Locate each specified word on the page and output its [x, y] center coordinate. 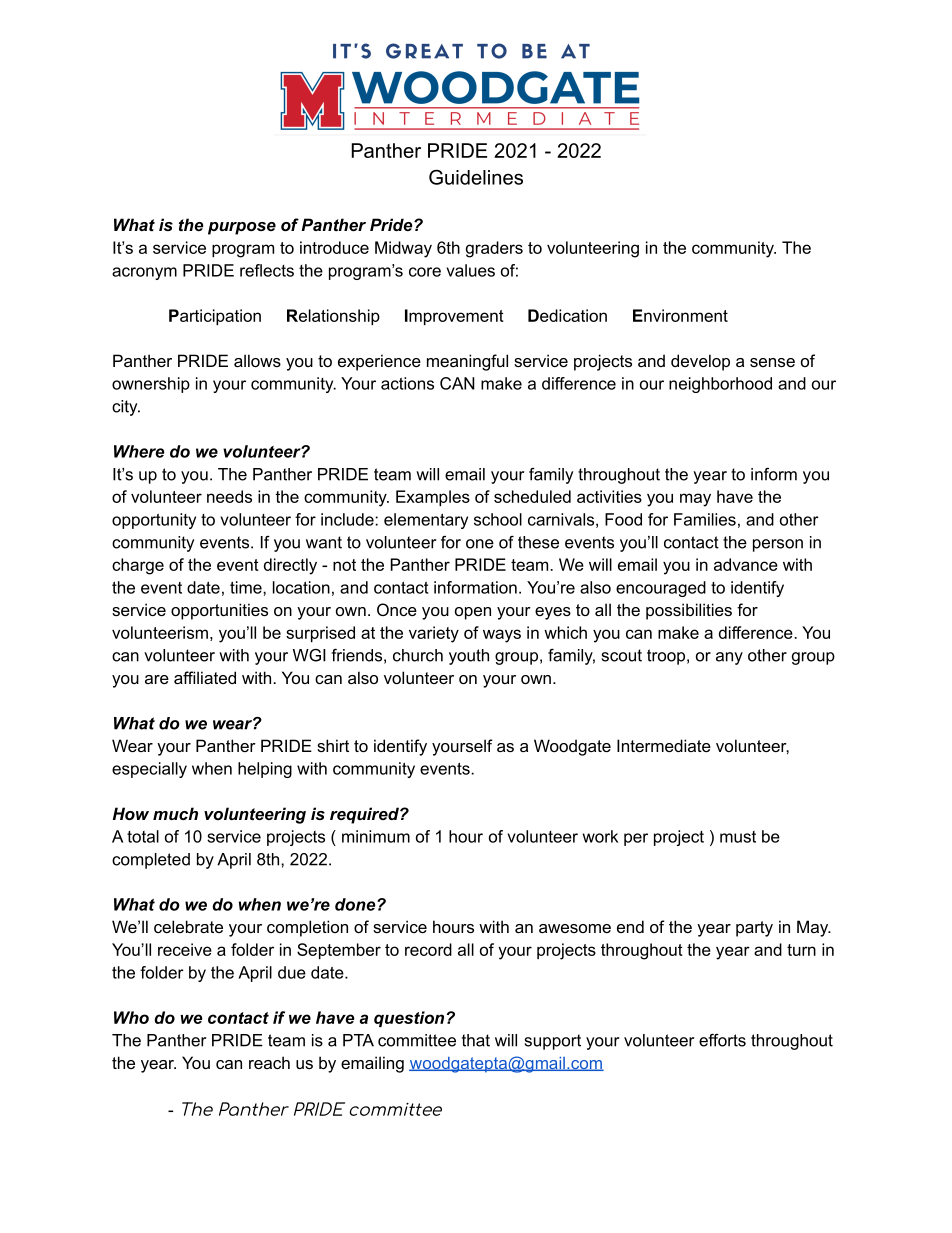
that [476, 1040]
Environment [680, 315]
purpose [242, 228]
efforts [722, 1040]
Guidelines [476, 177]
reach [269, 1062]
